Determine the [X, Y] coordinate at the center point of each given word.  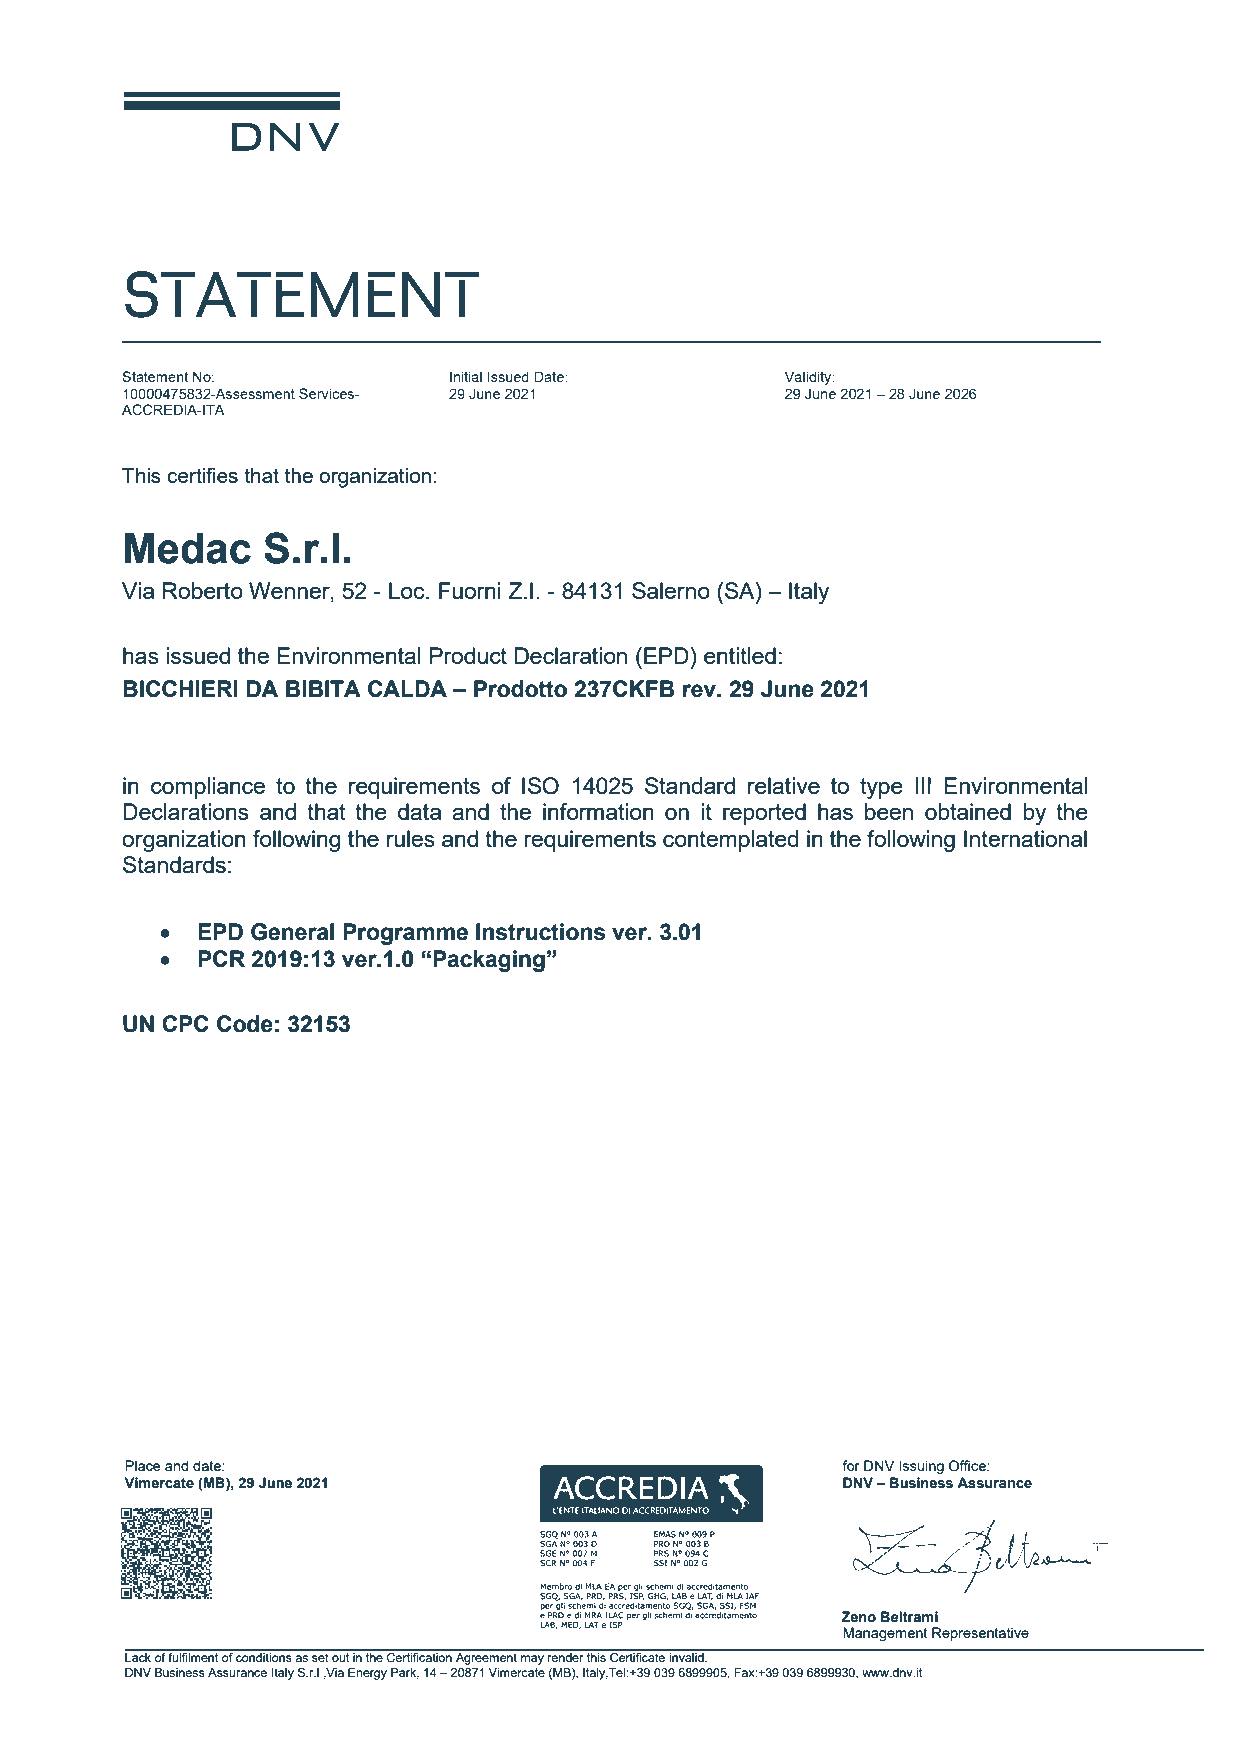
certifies [202, 475]
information [598, 811]
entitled [740, 655]
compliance [208, 788]
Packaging [489, 961]
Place [142, 1465]
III [923, 785]
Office [968, 1465]
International [1025, 838]
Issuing [921, 1467]
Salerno [671, 590]
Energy [367, 1674]
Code [245, 1024]
